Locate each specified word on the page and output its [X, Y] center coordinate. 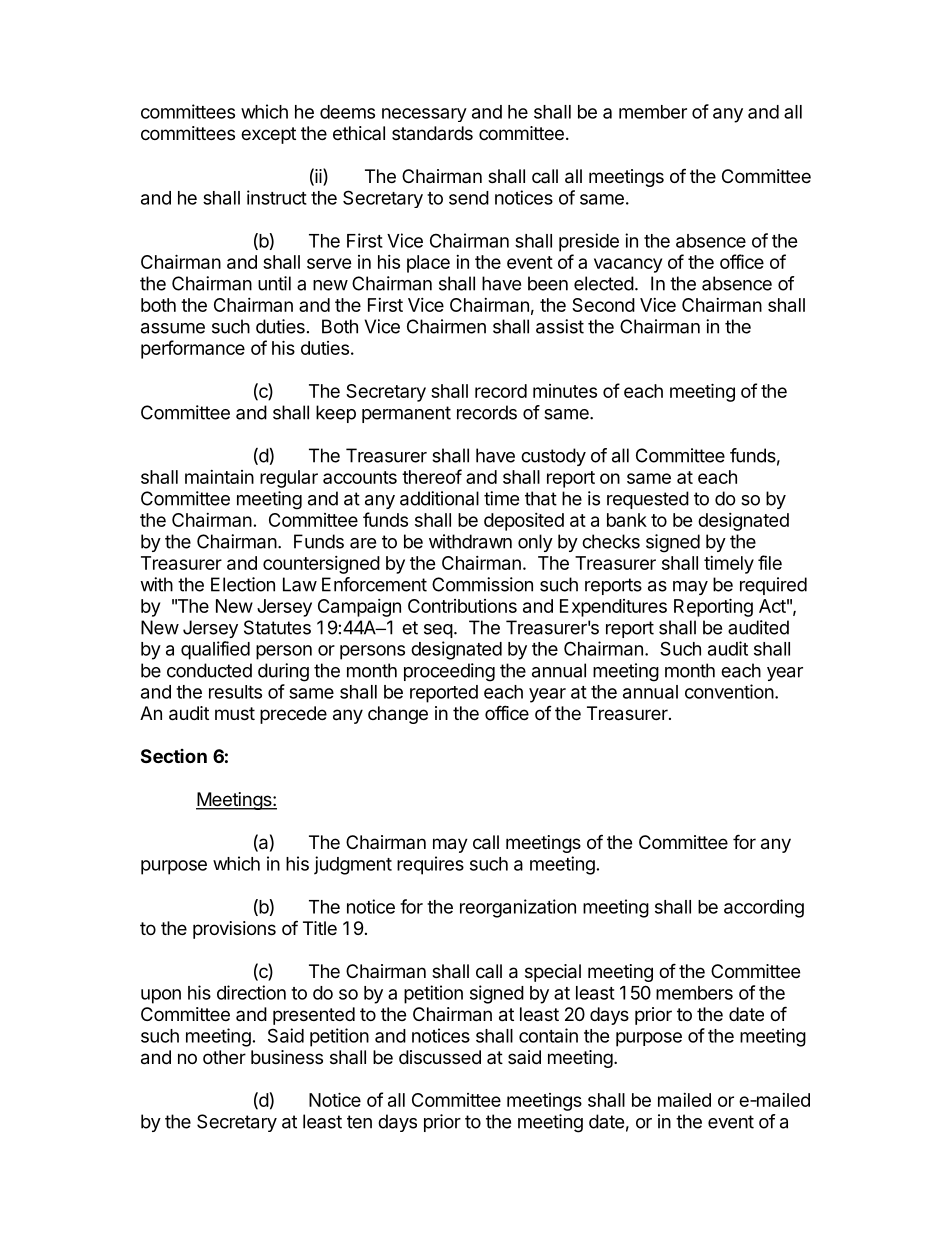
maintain [219, 477]
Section [174, 756]
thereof [432, 476]
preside [589, 242]
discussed [440, 1057]
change [398, 715]
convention [729, 691]
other [224, 1057]
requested [648, 500]
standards [432, 133]
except [268, 135]
